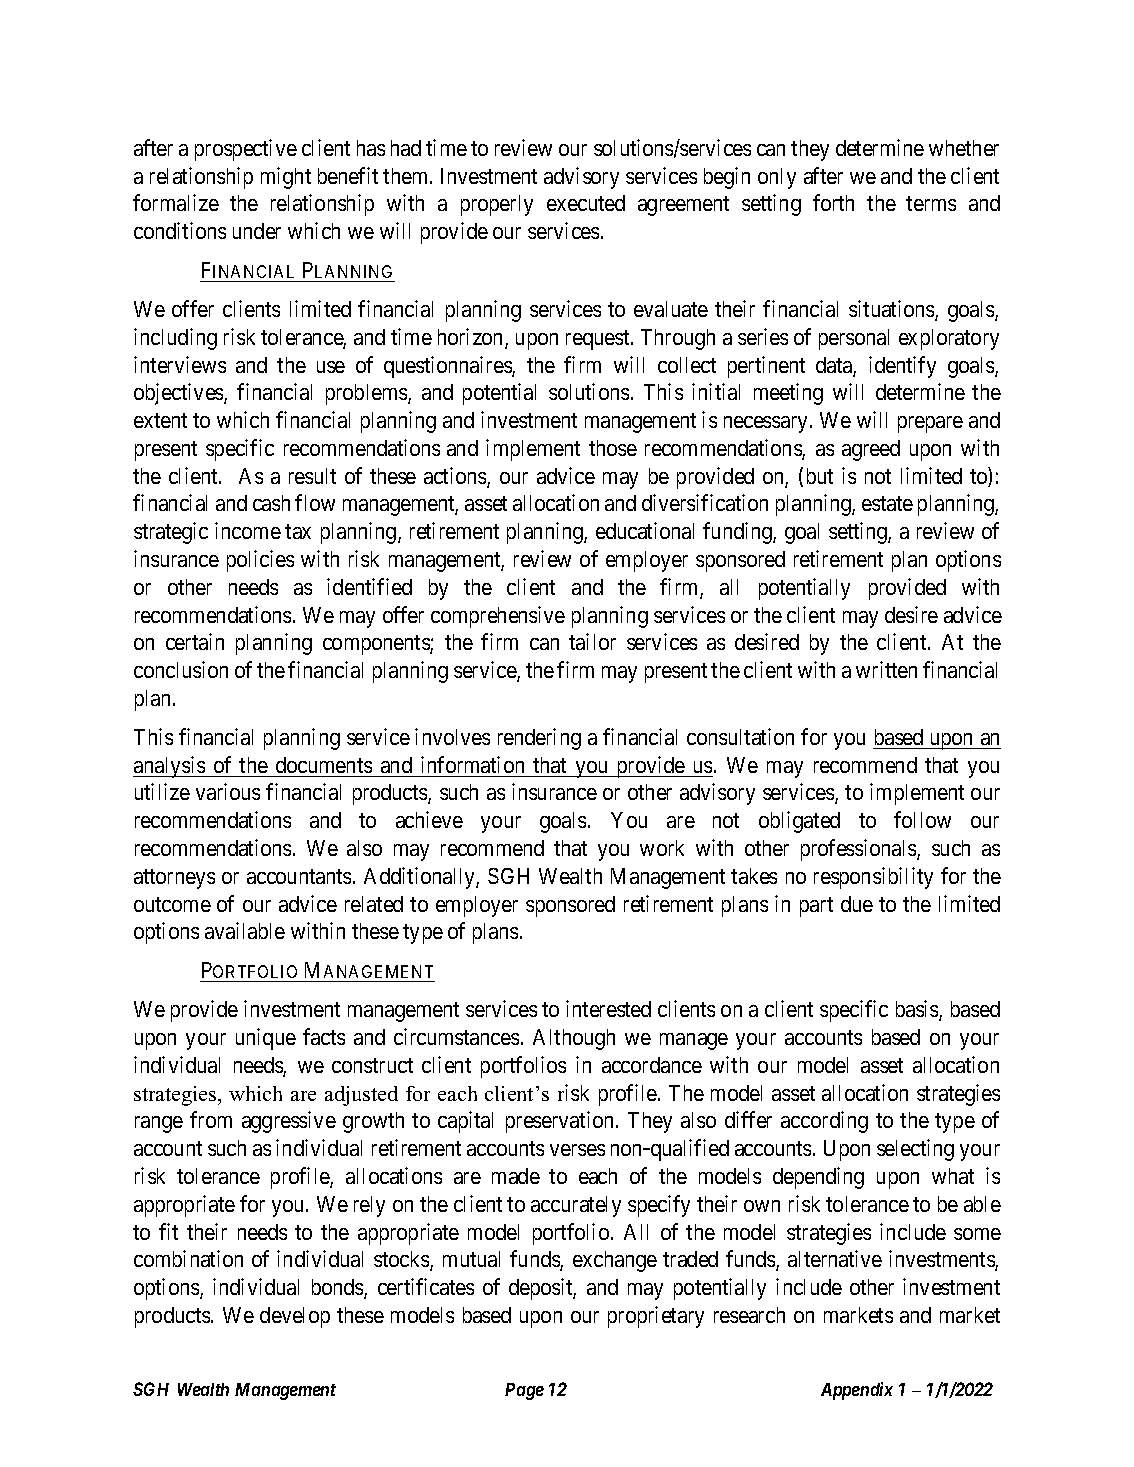 The image size is (1134, 1467). I want to click on interested, so click(608, 1008).
